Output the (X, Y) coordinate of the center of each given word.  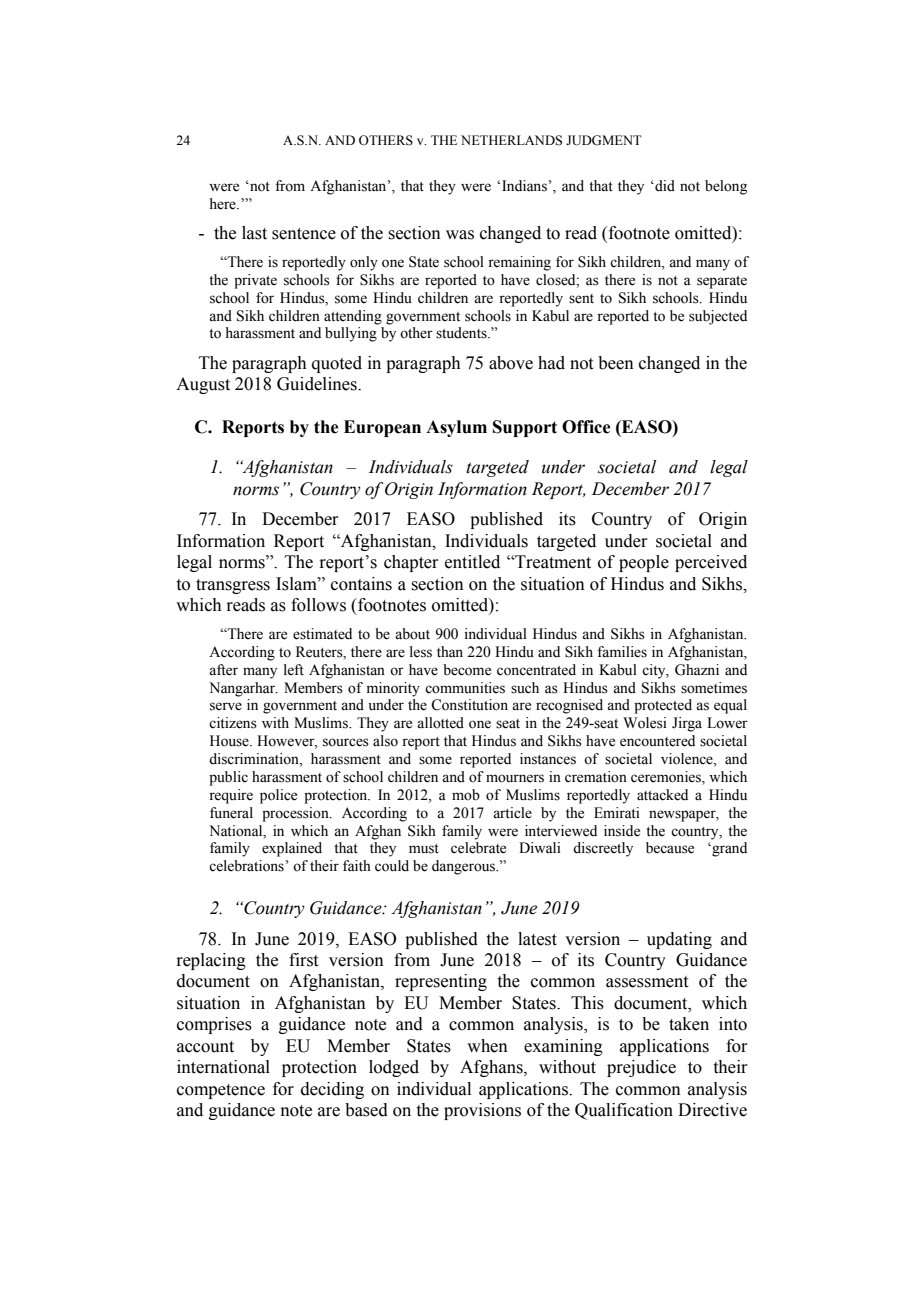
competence (221, 1091)
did (664, 186)
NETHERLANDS (511, 140)
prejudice (641, 1068)
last (254, 233)
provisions (482, 1111)
